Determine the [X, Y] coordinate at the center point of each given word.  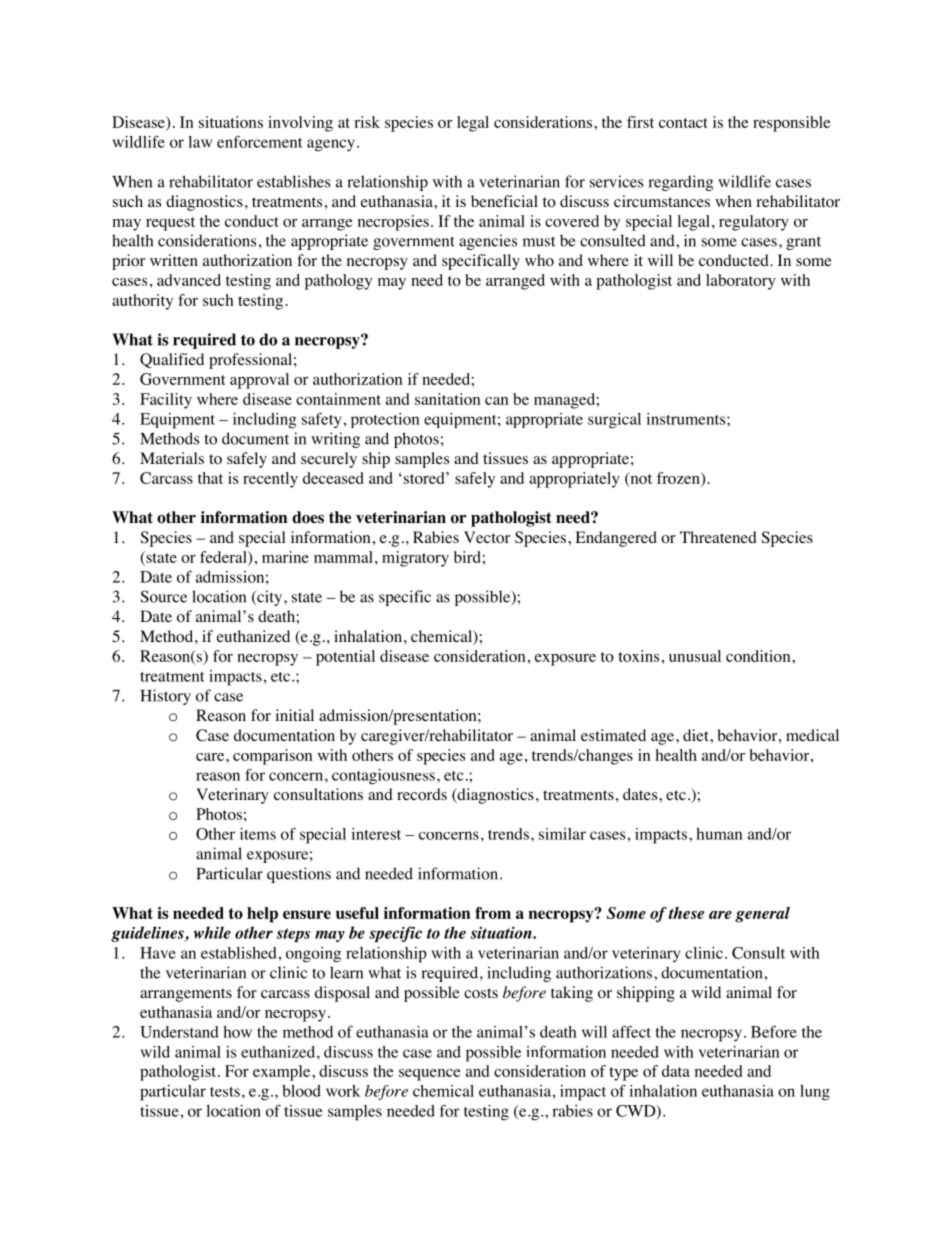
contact [683, 123]
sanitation [447, 399]
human [719, 834]
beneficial [504, 201]
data [676, 1071]
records [422, 794]
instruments [687, 419]
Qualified [172, 360]
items [258, 834]
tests [225, 1092]
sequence [430, 1075]
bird [467, 557]
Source [164, 596]
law [200, 142]
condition [759, 656]
